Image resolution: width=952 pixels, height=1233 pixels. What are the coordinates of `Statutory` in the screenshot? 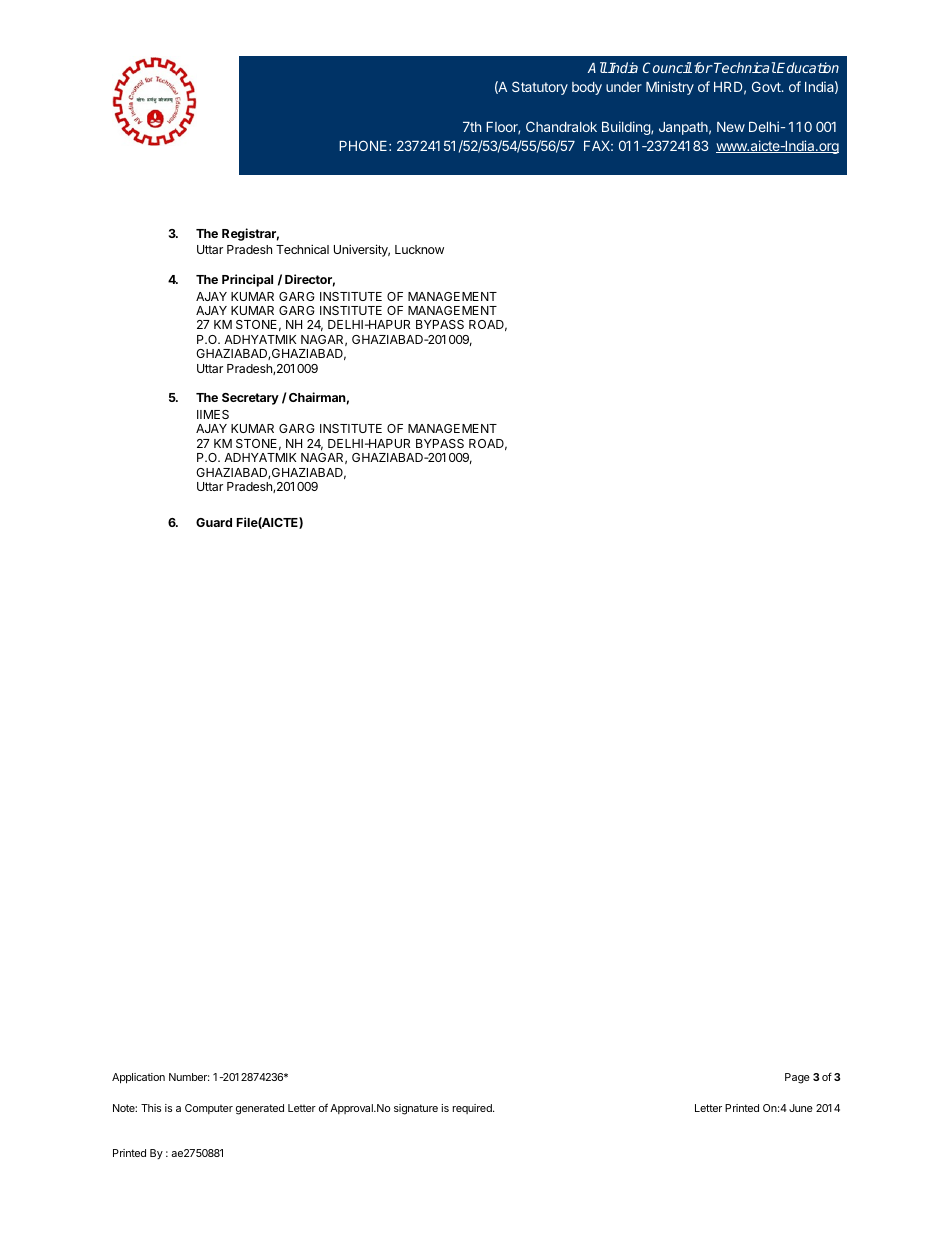 It's located at (540, 88).
